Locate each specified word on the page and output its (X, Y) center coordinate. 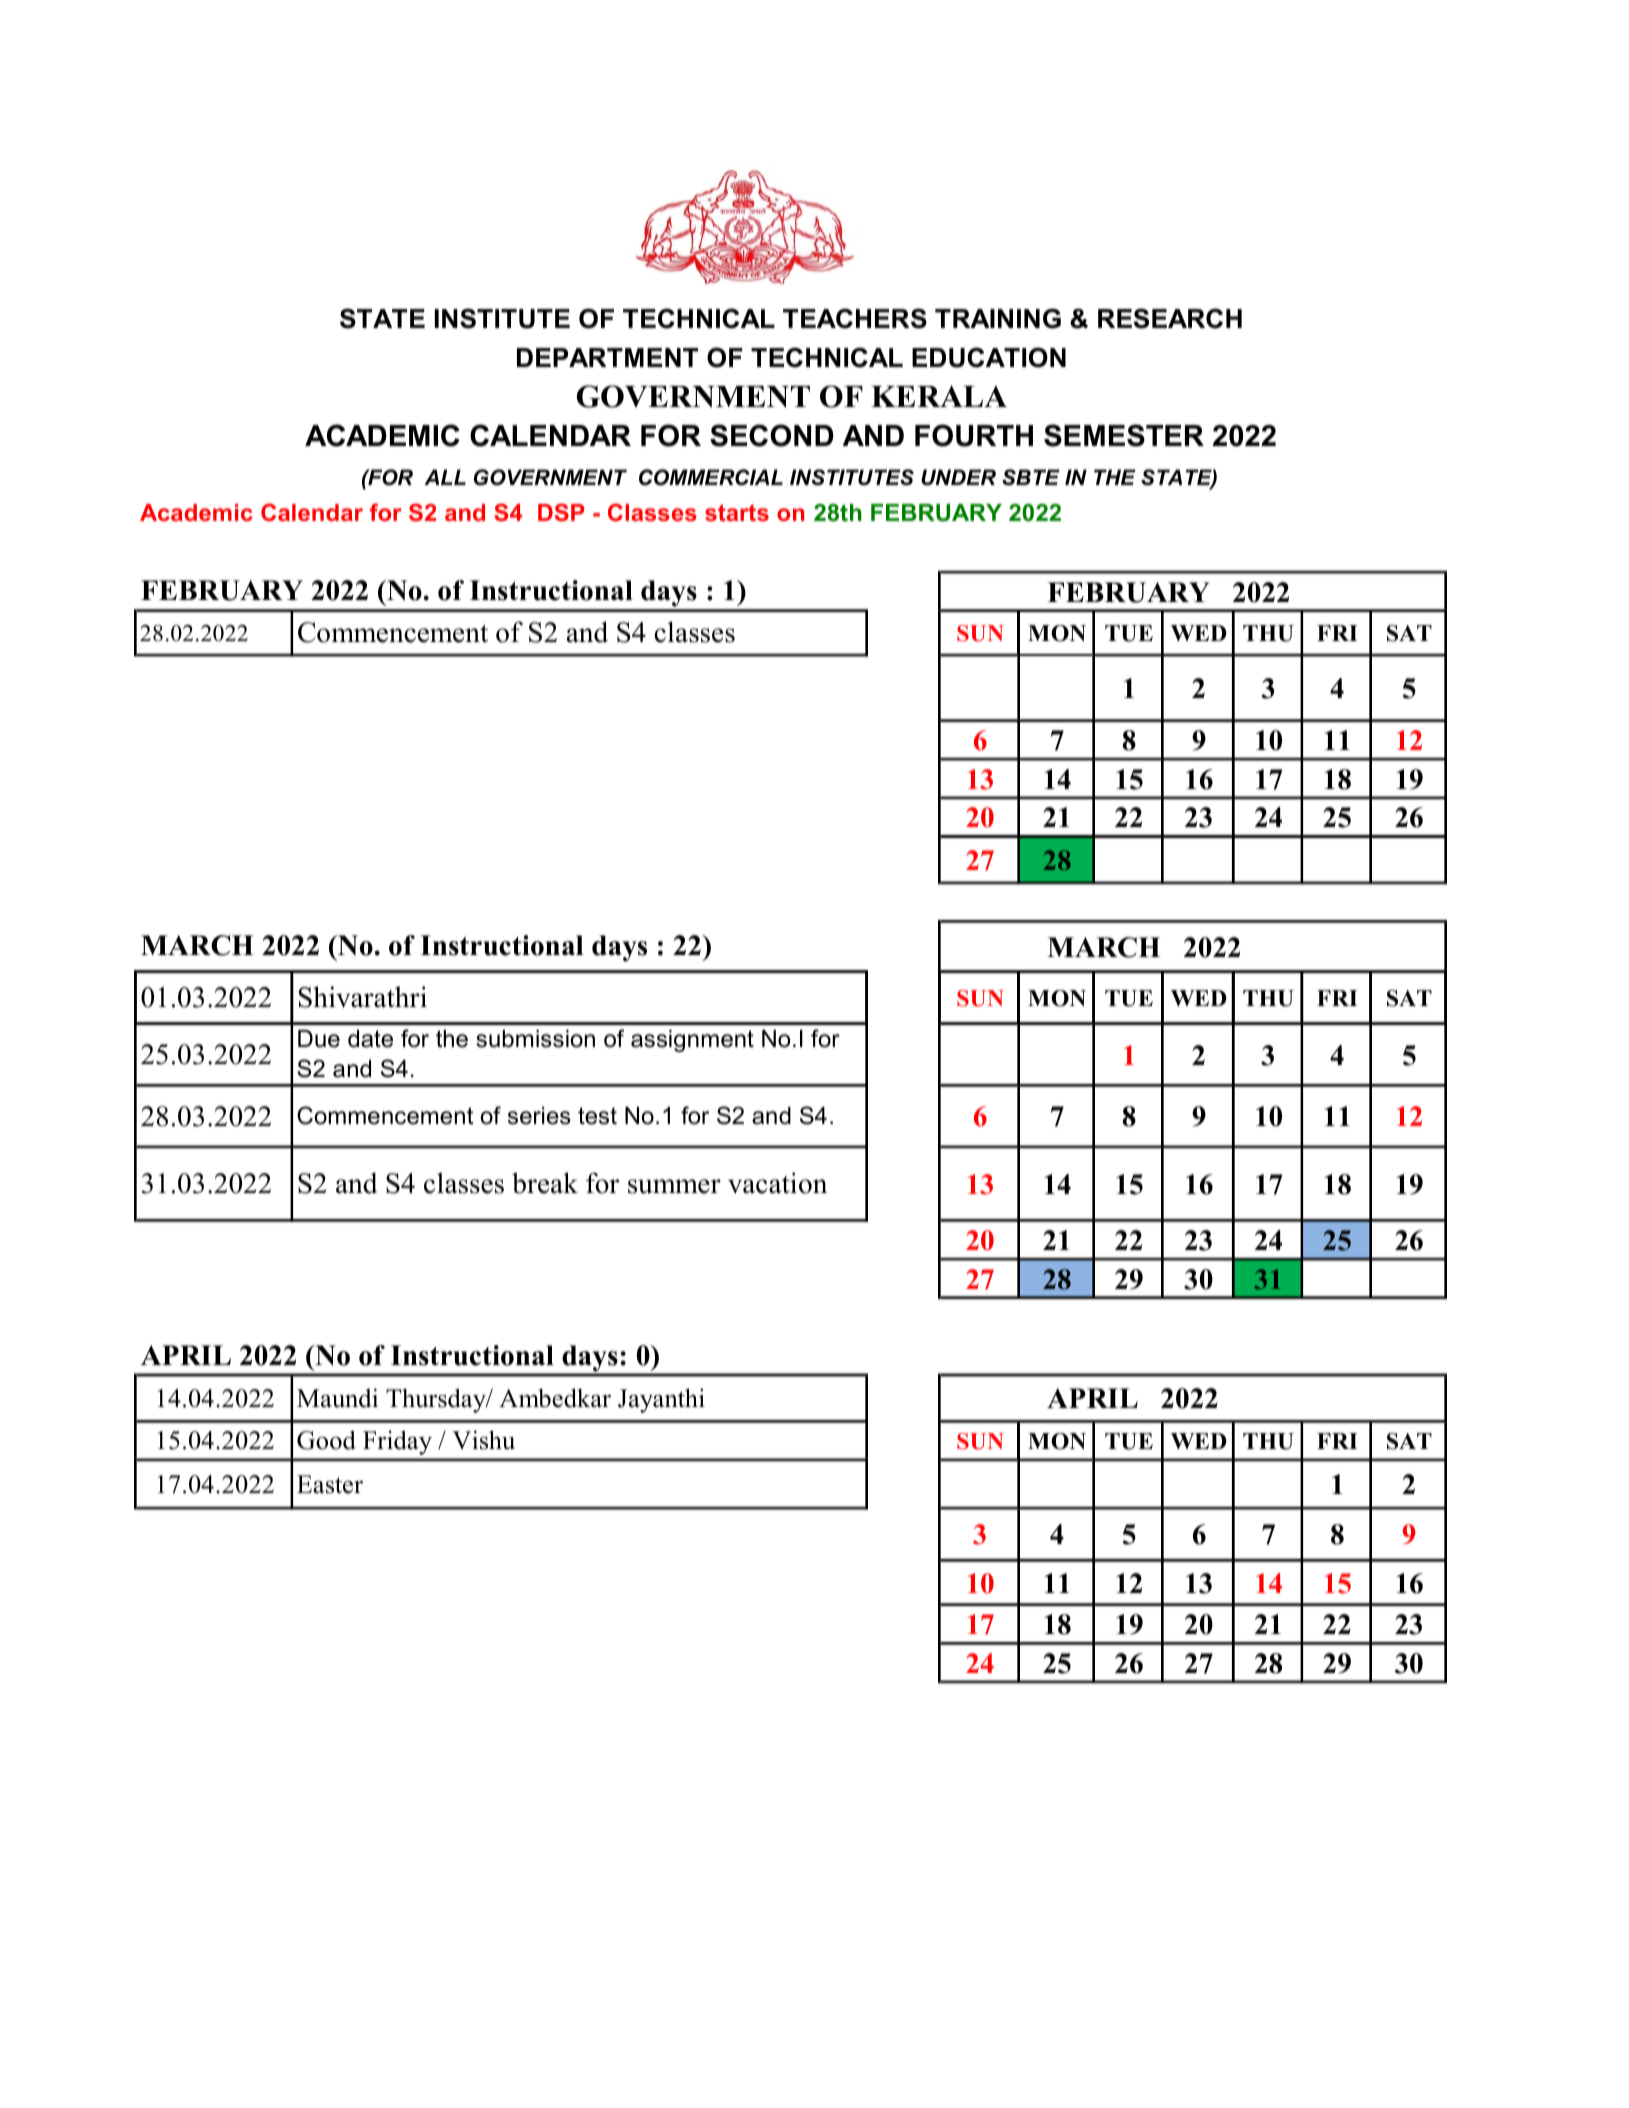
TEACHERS (855, 318)
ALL (445, 477)
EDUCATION (989, 357)
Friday (397, 1443)
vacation (777, 1183)
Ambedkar (555, 1398)
